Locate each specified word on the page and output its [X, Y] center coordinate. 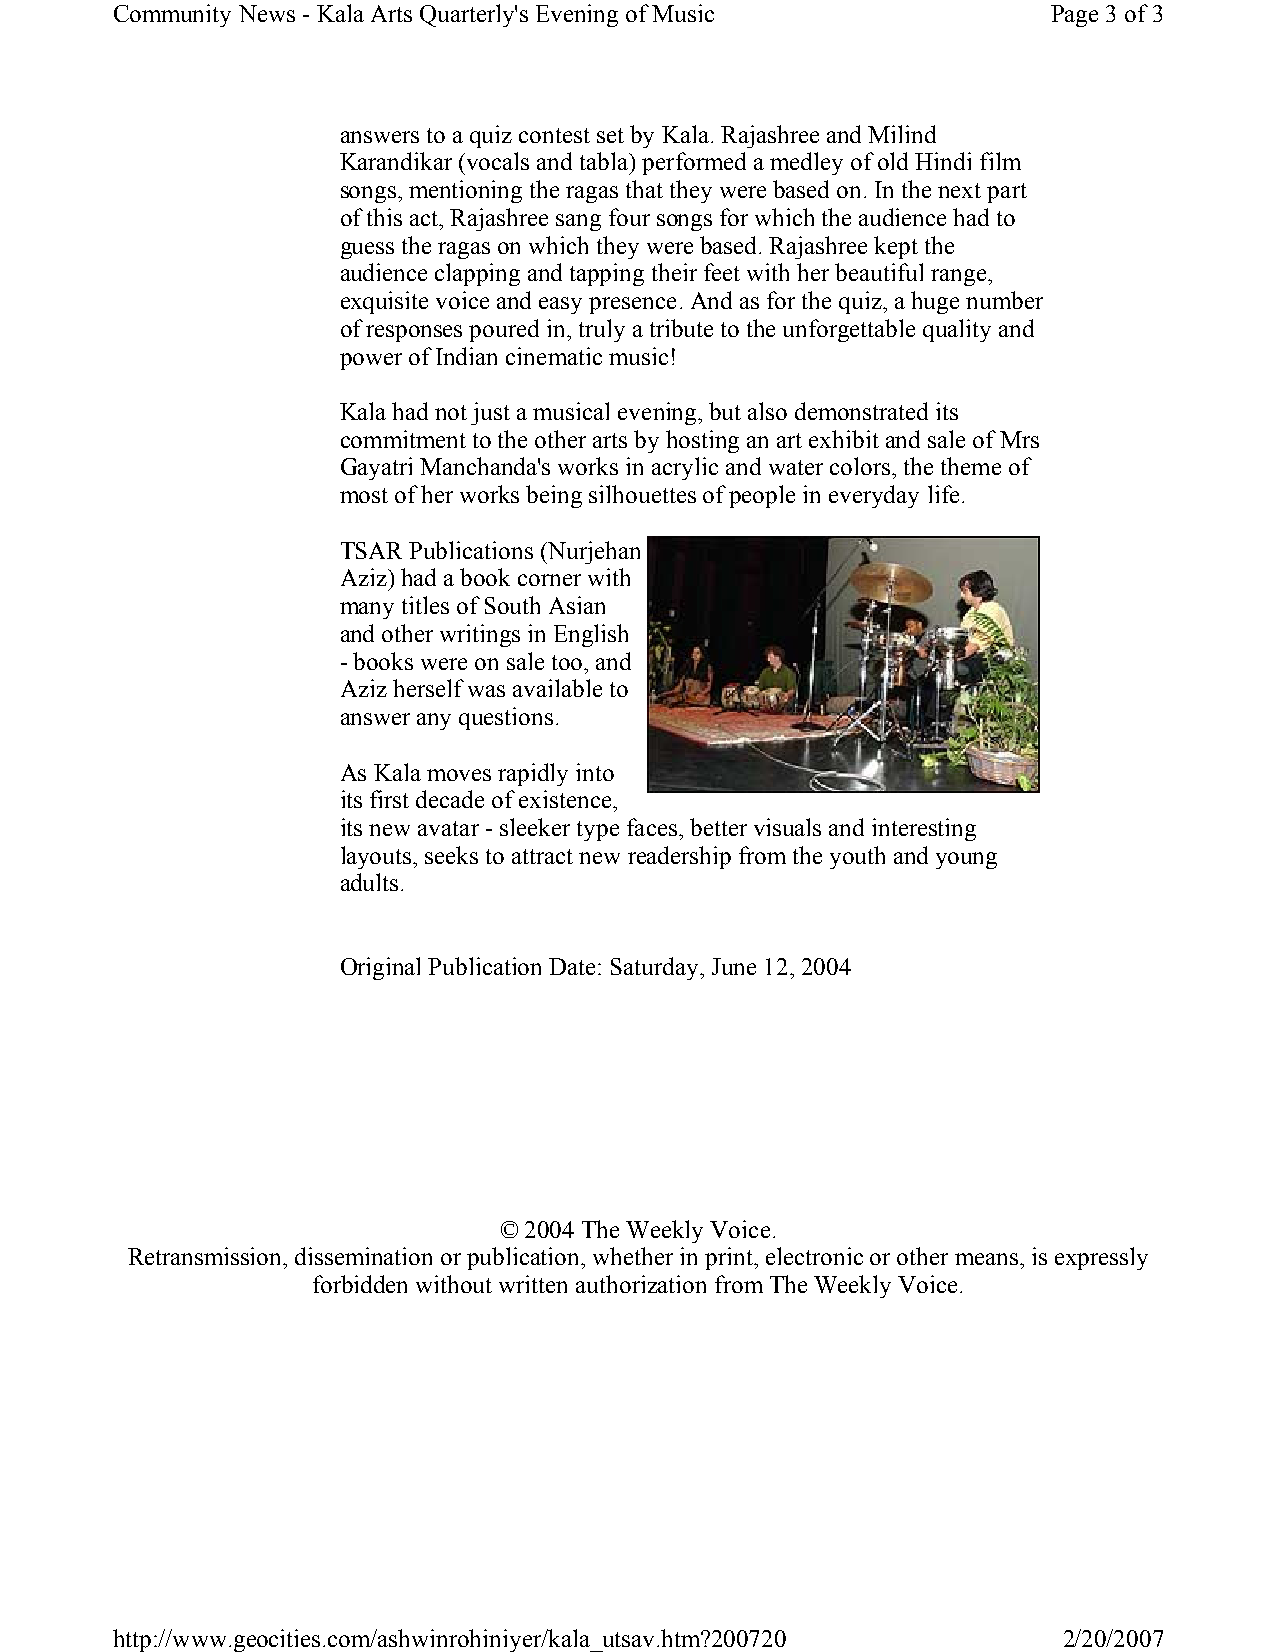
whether [633, 1256]
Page [1074, 16]
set [610, 135]
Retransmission [206, 1256]
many [367, 610]
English [591, 635]
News [267, 13]
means [988, 1259]
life [943, 494]
